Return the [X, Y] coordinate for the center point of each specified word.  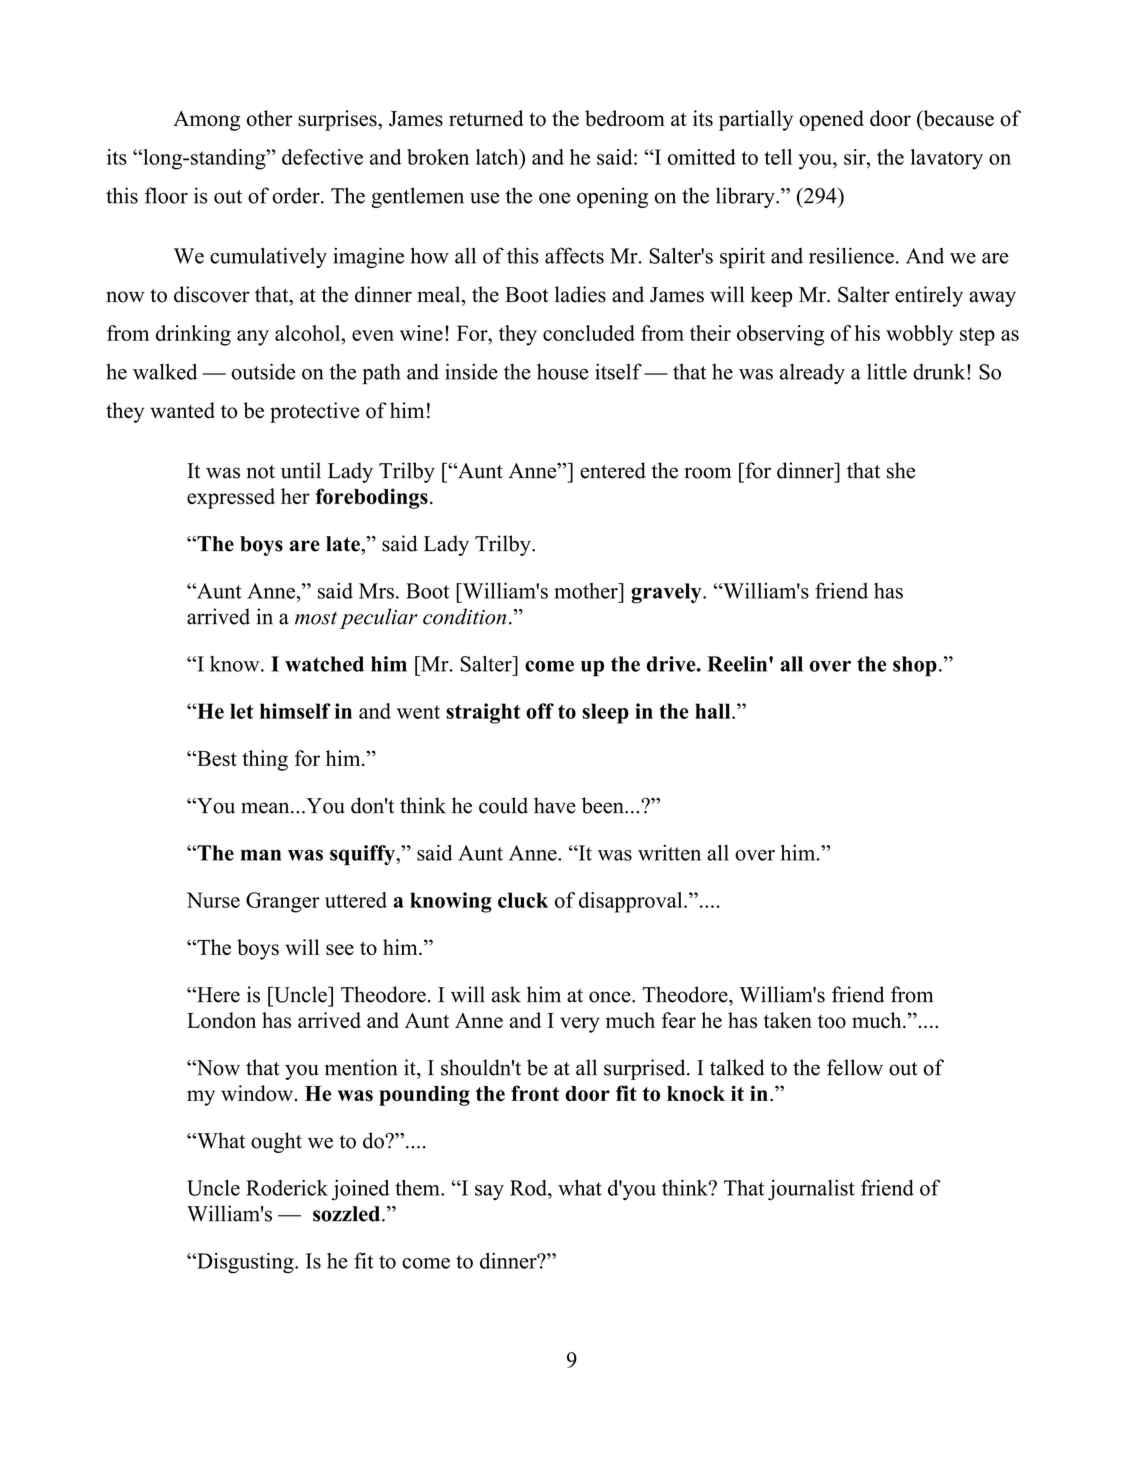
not [261, 472]
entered [613, 470]
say [489, 1192]
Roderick [287, 1188]
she [901, 470]
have [555, 805]
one [554, 198]
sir [856, 157]
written [669, 853]
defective [322, 157]
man [261, 855]
